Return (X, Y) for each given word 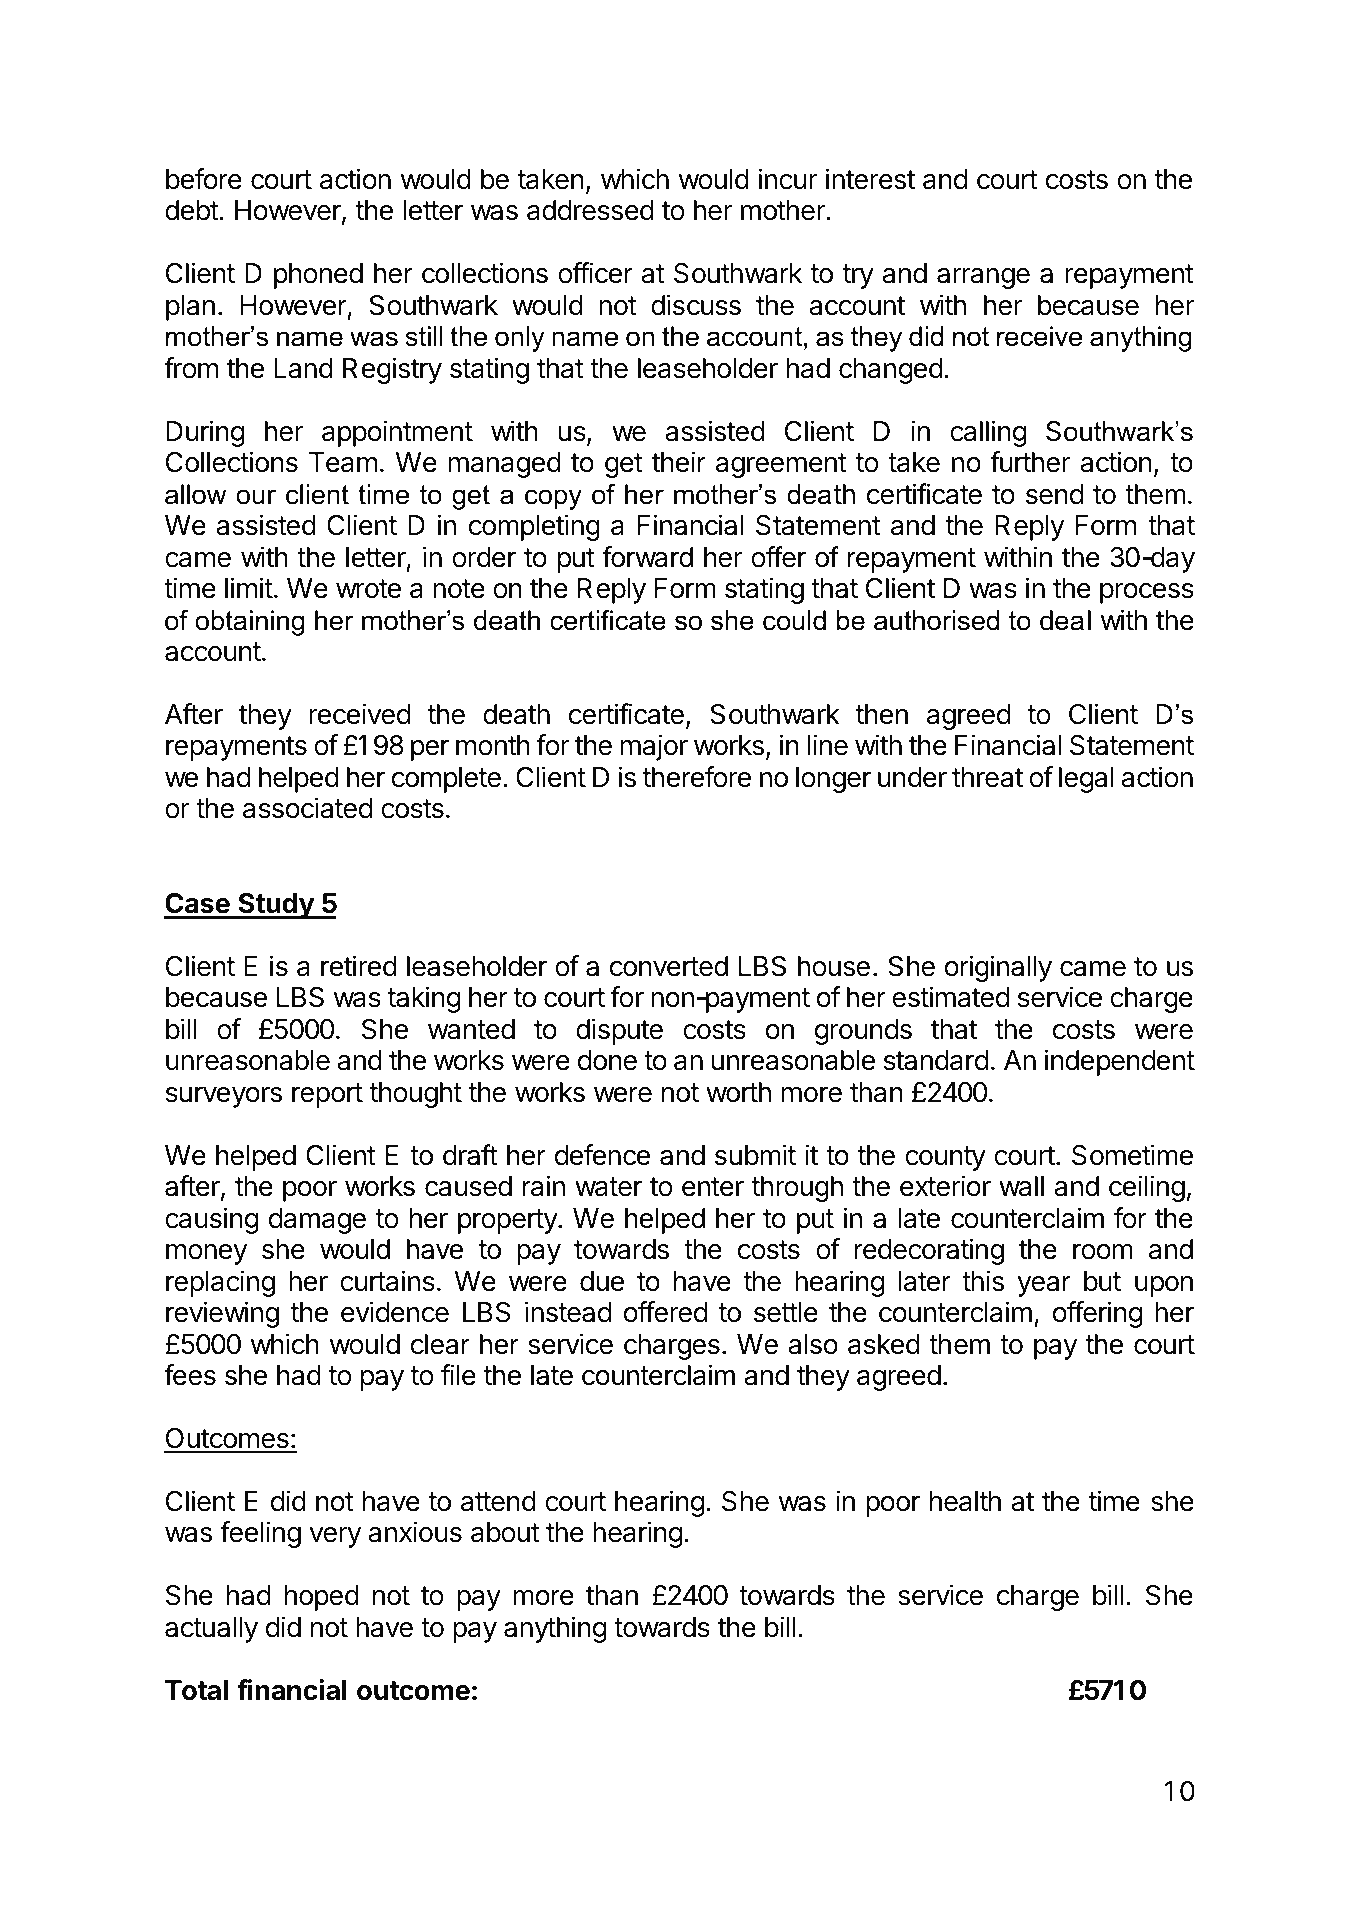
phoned (318, 276)
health (965, 1501)
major (654, 747)
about (505, 1532)
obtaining (249, 623)
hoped (322, 1598)
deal (1065, 620)
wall (1021, 1186)
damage (317, 1221)
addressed (590, 210)
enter (713, 1187)
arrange (983, 278)
